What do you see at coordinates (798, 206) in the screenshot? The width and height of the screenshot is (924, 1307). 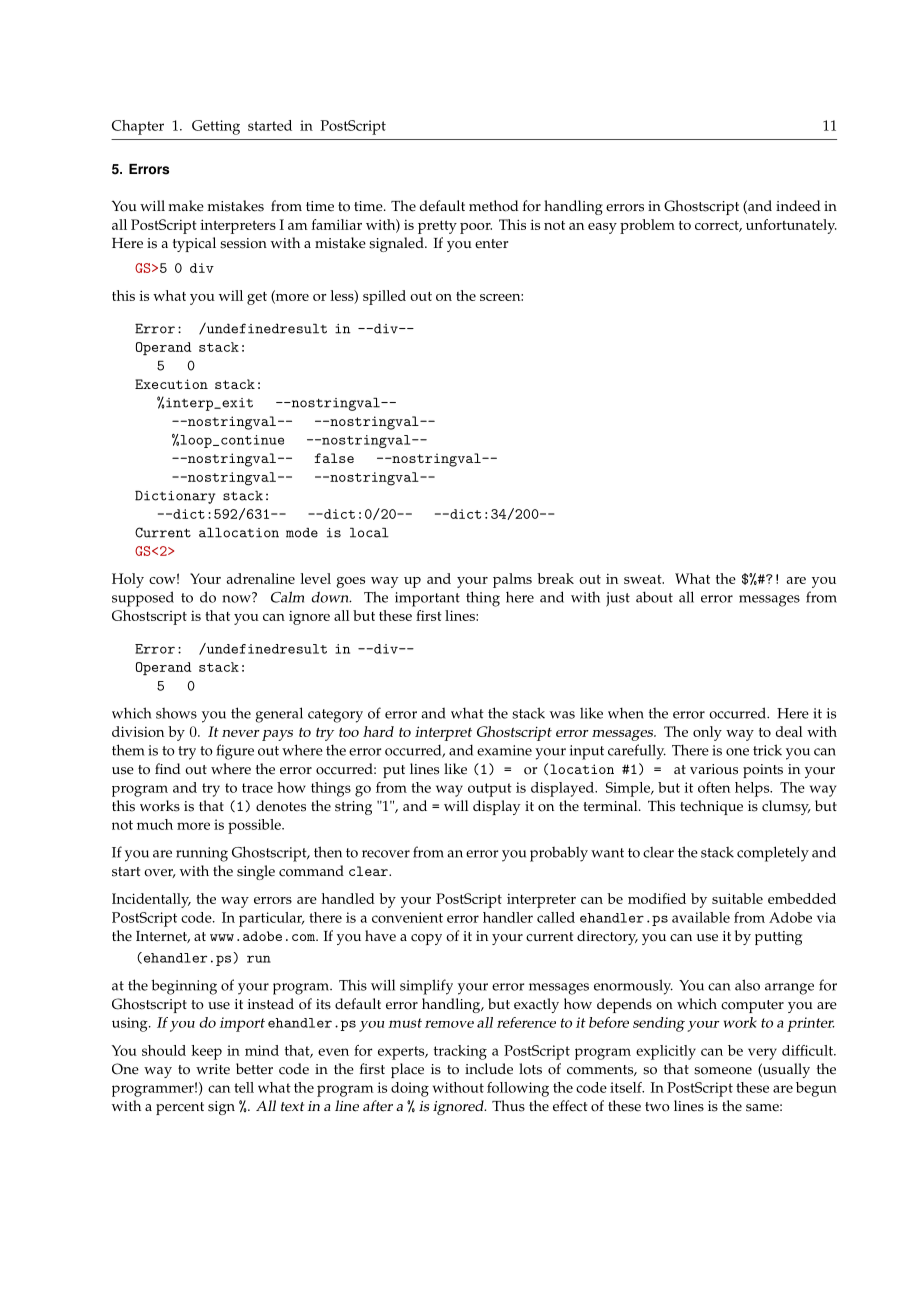 I see `indeed` at bounding box center [798, 206].
